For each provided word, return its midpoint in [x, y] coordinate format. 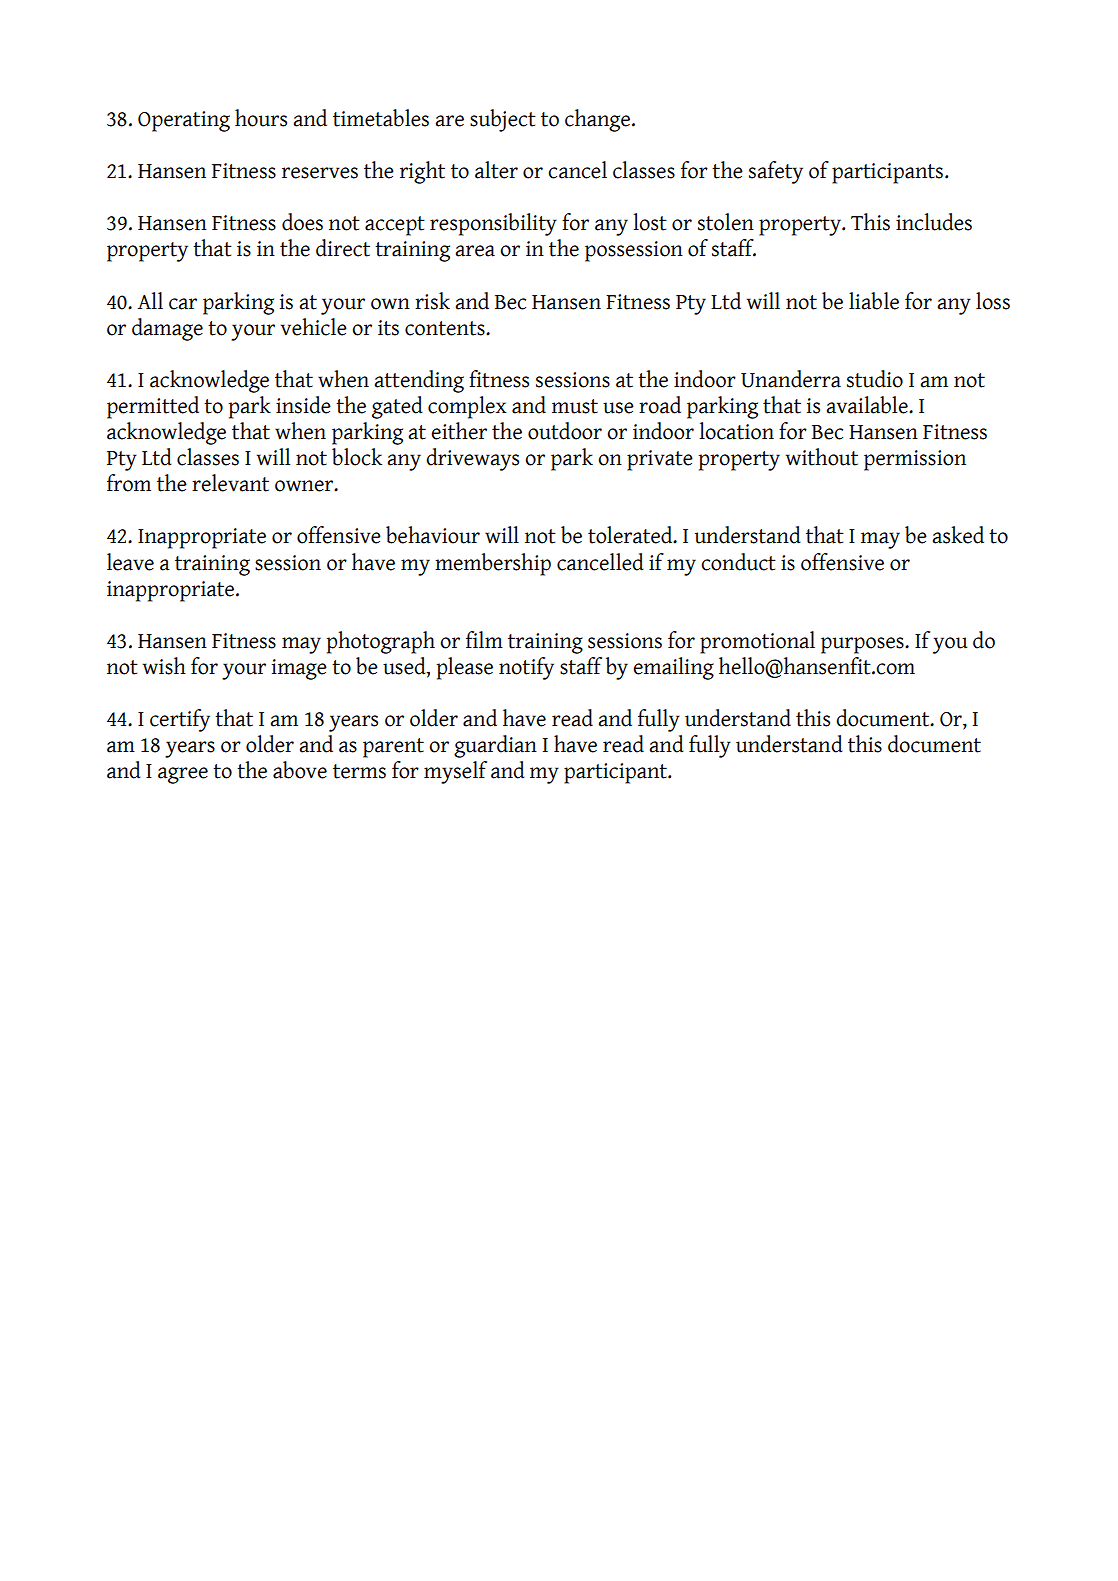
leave [130, 562]
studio [875, 379]
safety [776, 172]
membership [493, 564]
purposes [863, 645]
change [597, 120]
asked [958, 535]
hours [261, 118]
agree [183, 775]
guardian [495, 746]
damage [167, 329]
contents [446, 328]
